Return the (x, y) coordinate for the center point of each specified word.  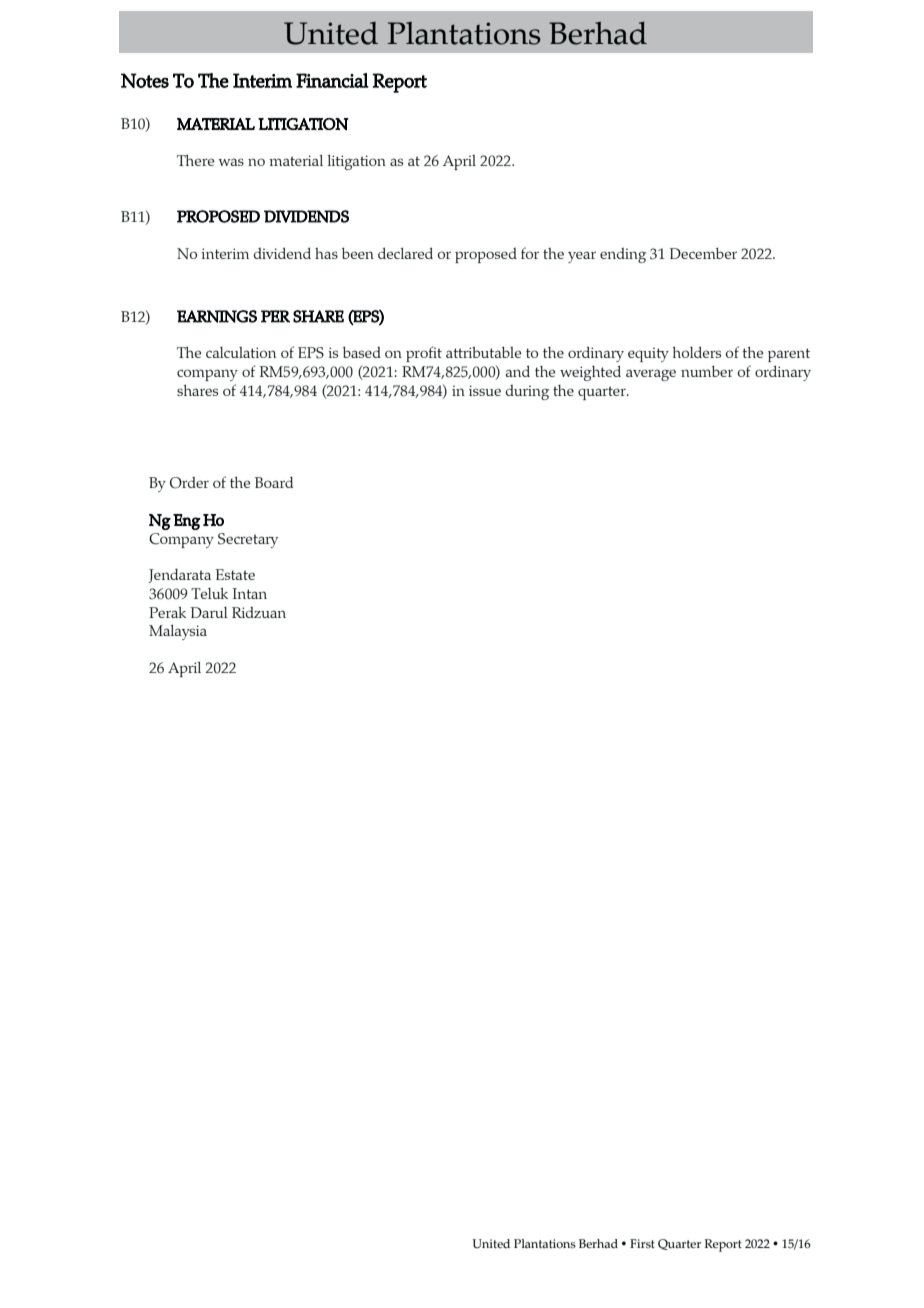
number (707, 371)
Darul (209, 612)
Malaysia (178, 632)
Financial (332, 80)
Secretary (248, 540)
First (642, 1243)
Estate (235, 574)
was (231, 162)
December (703, 253)
